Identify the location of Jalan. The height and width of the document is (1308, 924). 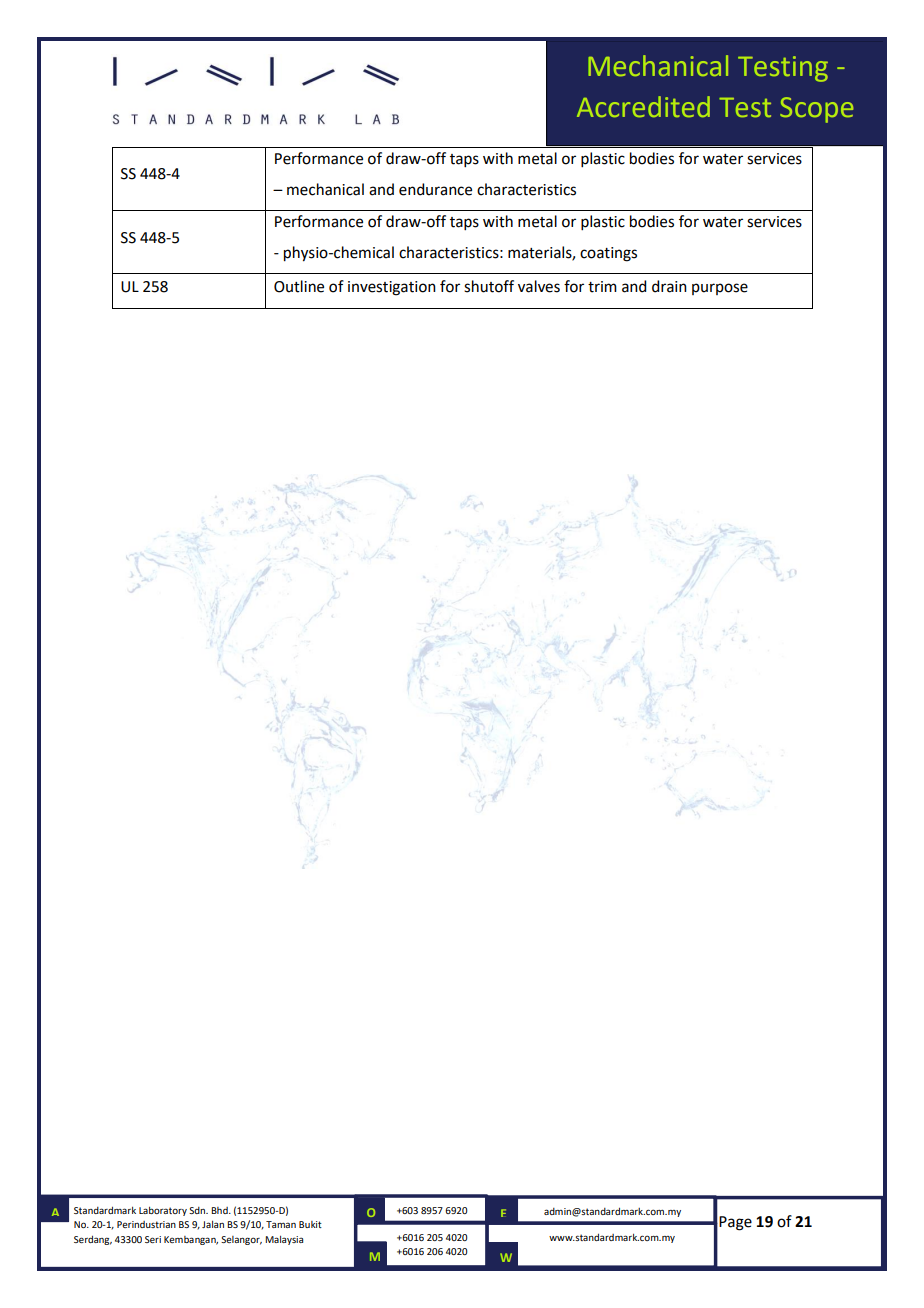
(213, 1224).
